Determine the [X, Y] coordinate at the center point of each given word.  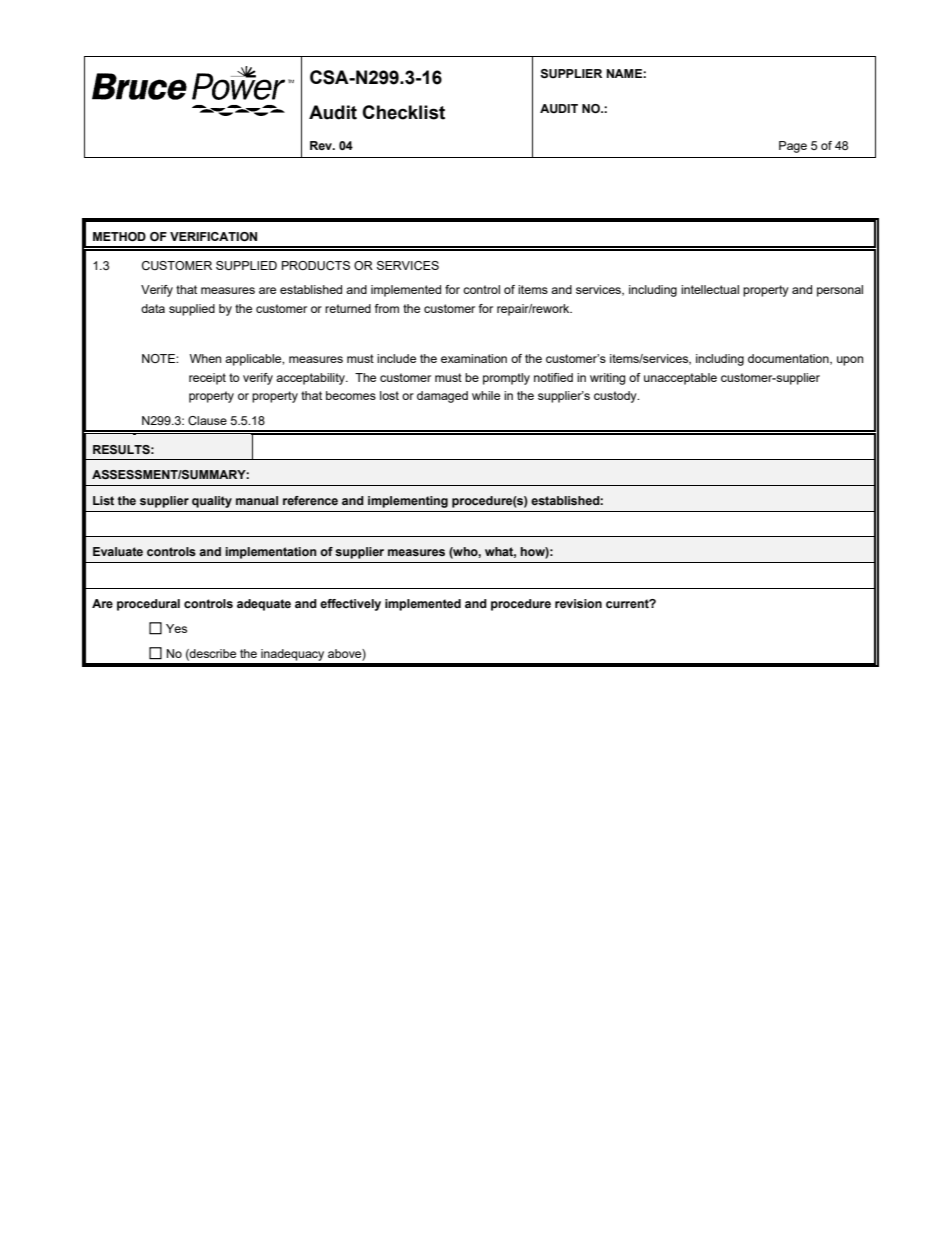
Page [793, 147]
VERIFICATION [213, 236]
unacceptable [680, 379]
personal [840, 291]
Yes [176, 628]
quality [212, 502]
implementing [408, 502]
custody [616, 397]
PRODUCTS [316, 265]
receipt [207, 379]
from [387, 308]
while [486, 395]
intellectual [710, 289]
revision [578, 603]
